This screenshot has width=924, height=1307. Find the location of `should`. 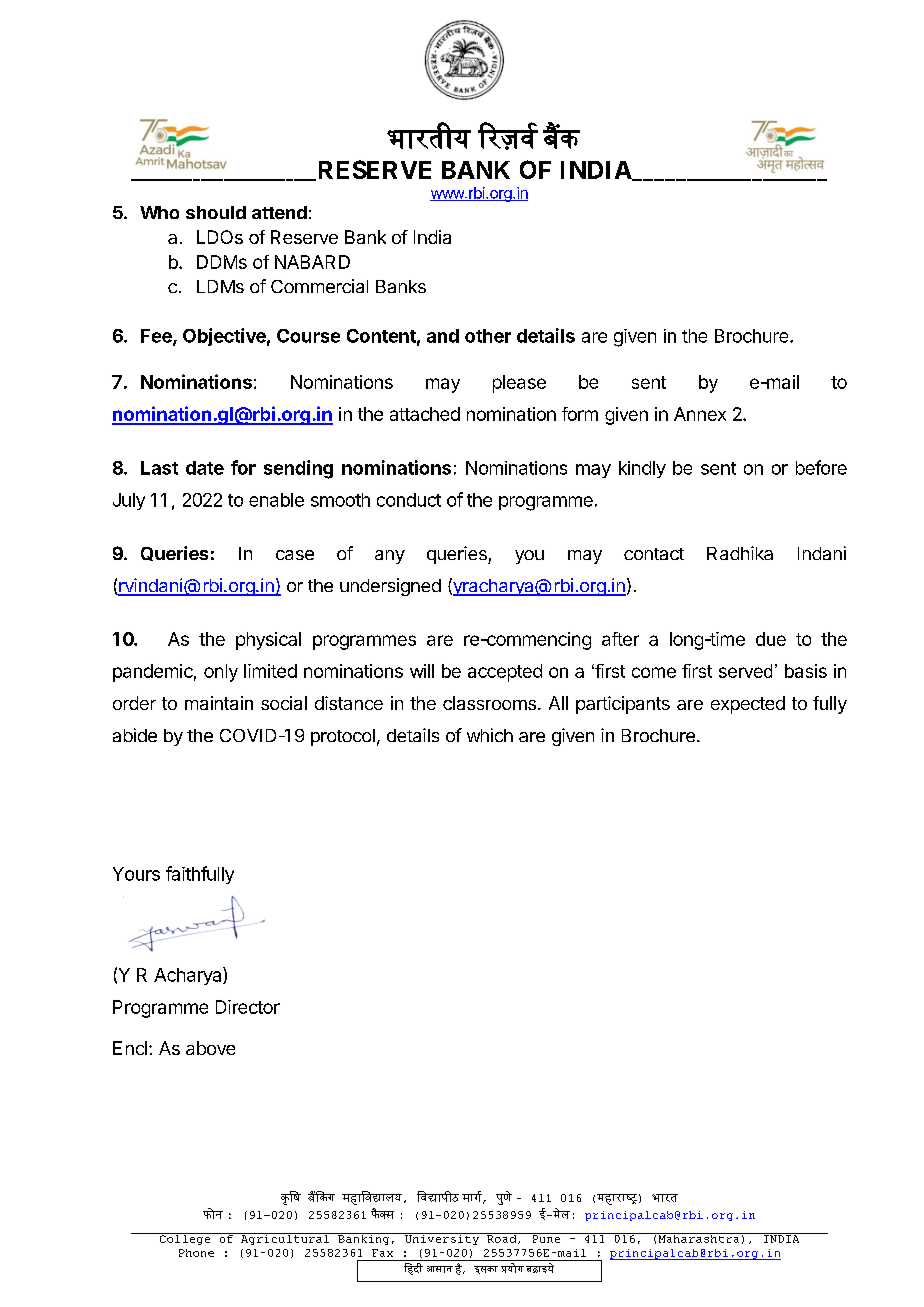

should is located at coordinates (216, 212).
